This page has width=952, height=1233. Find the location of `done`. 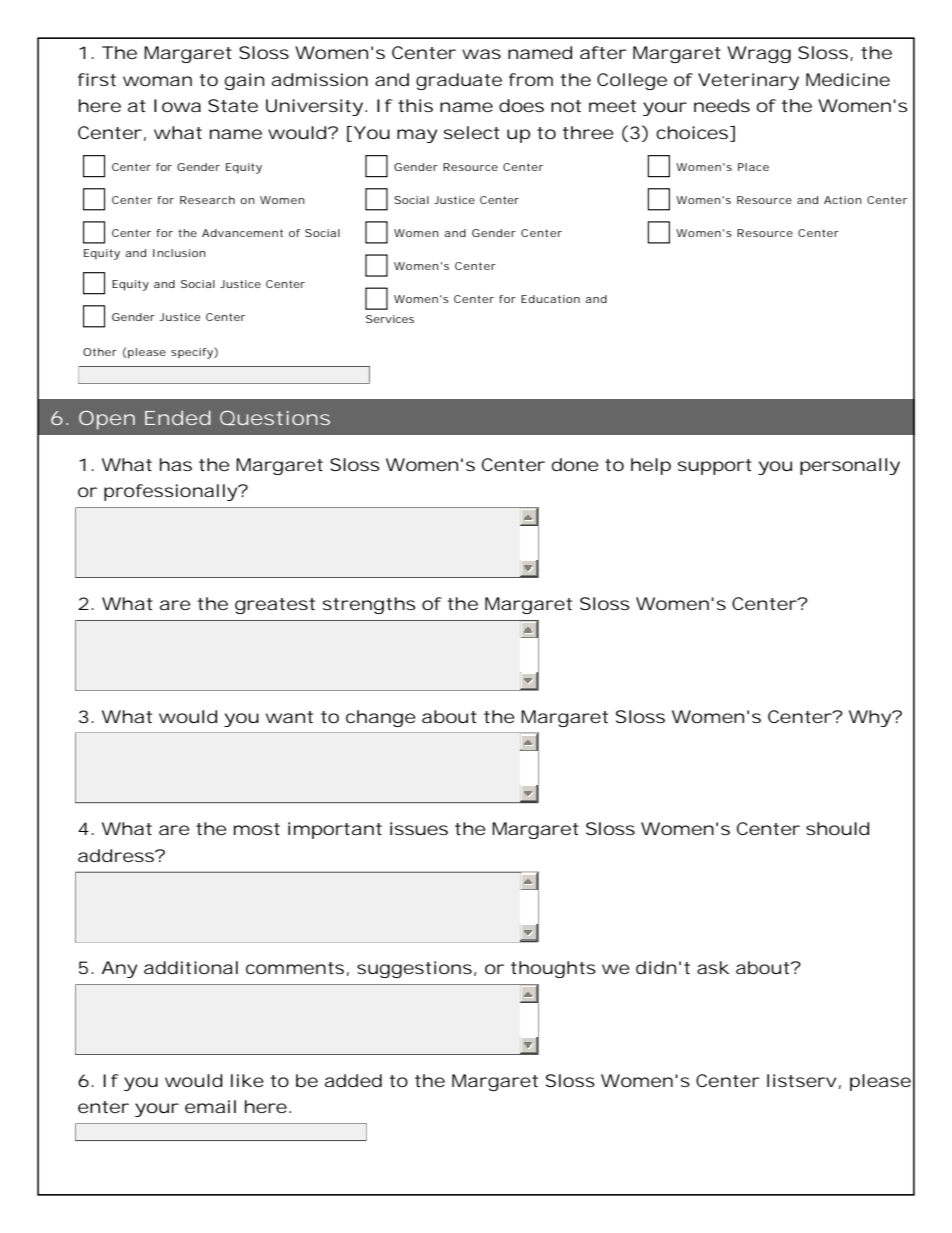

done is located at coordinates (575, 464).
